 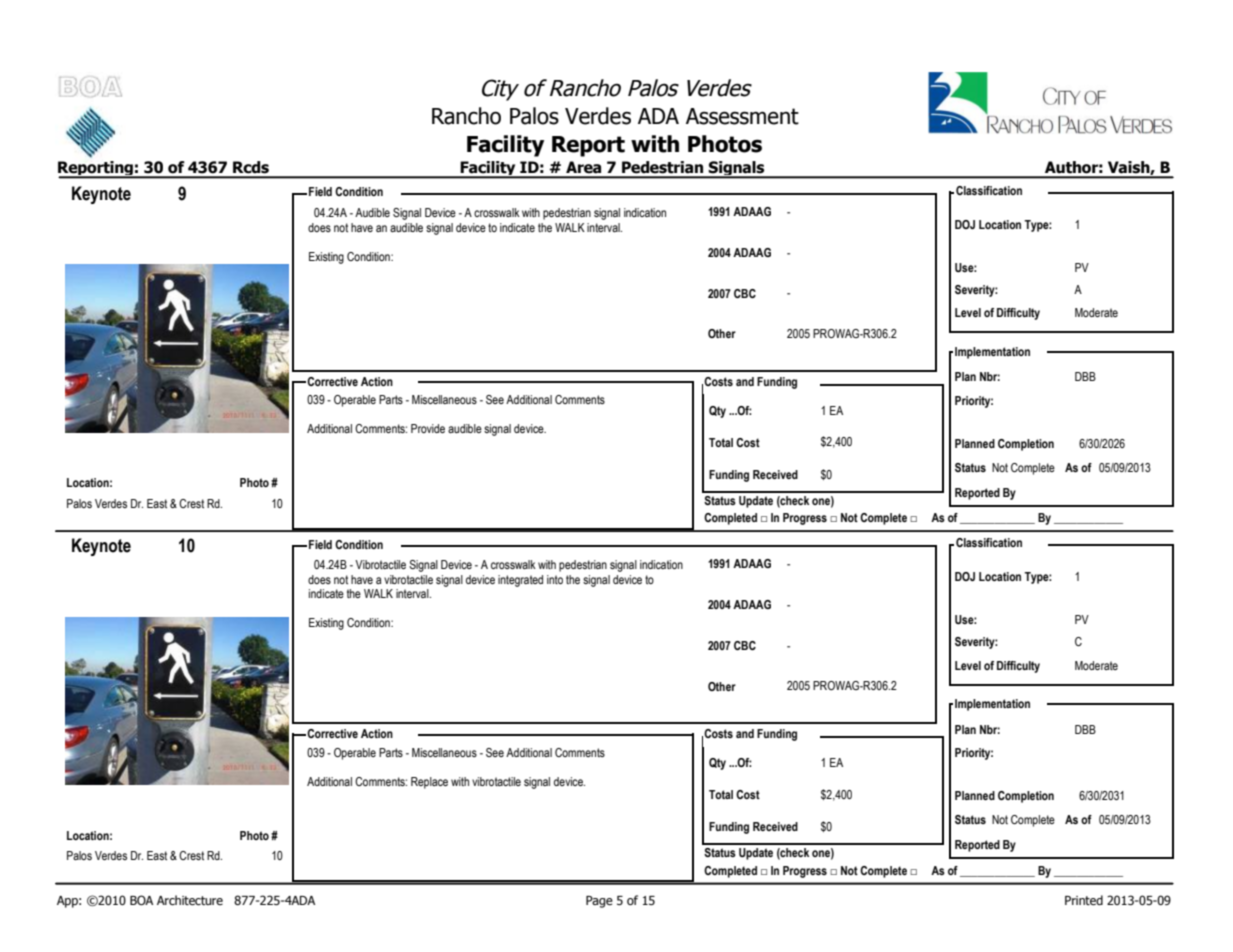 I want to click on integrated, so click(x=520, y=581).
